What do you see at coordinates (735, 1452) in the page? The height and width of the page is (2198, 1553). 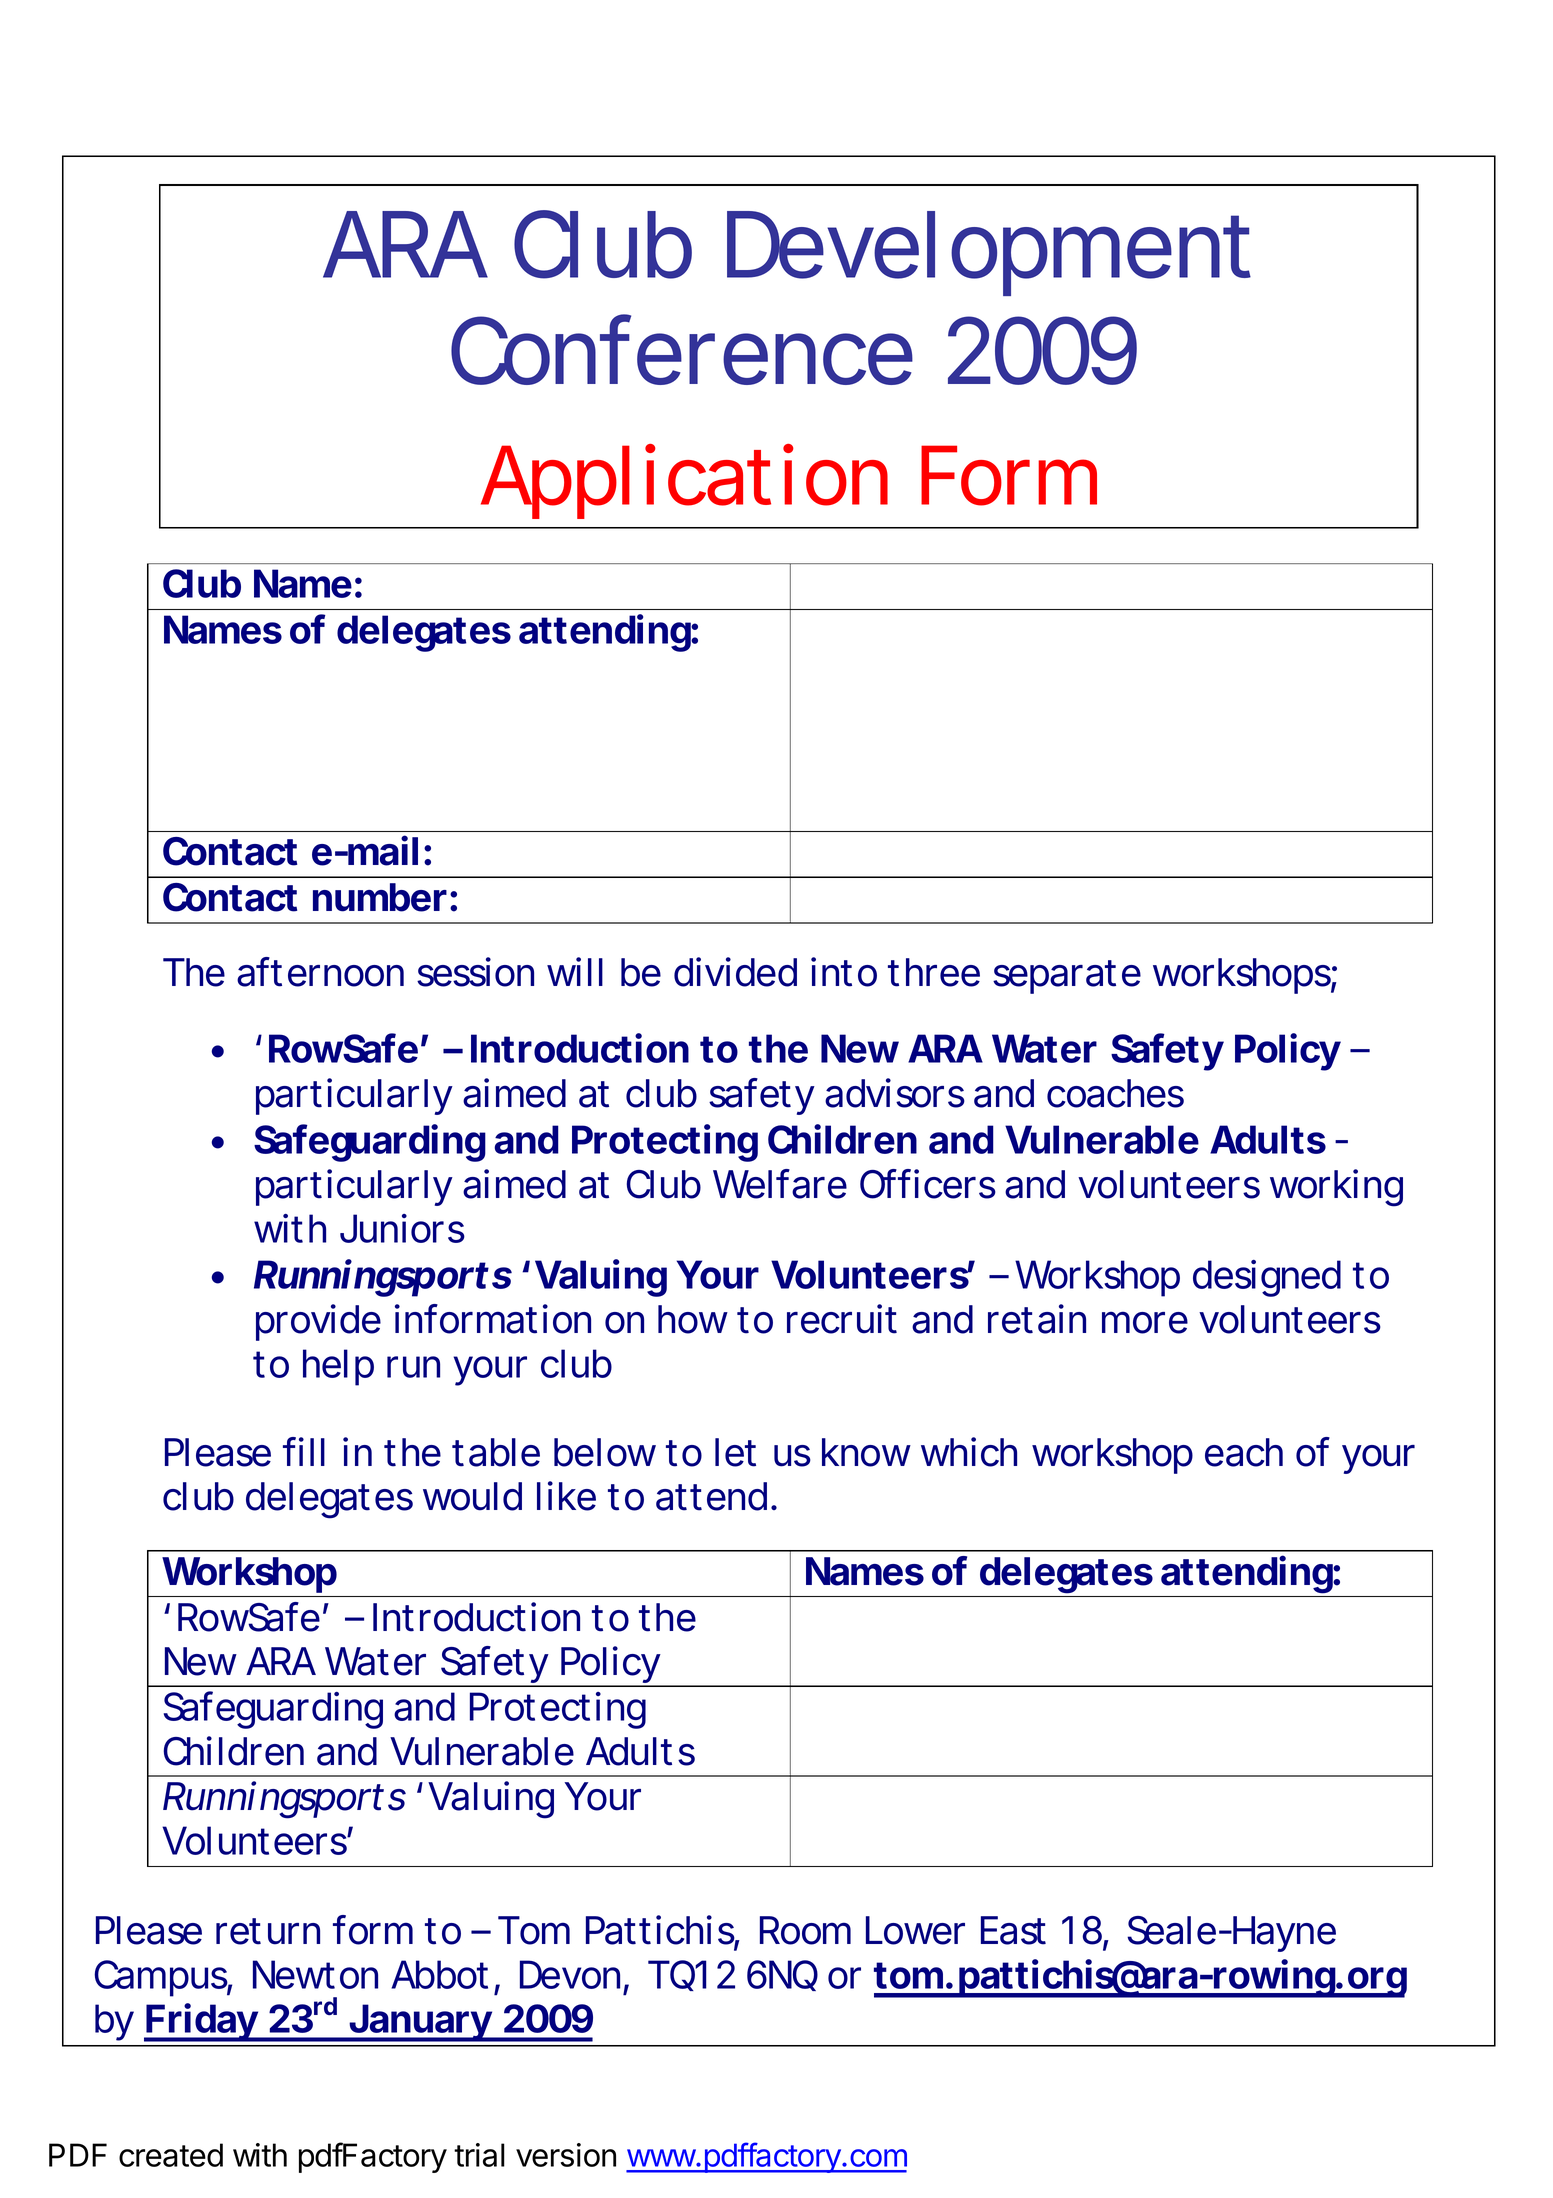 I see `let` at bounding box center [735, 1452].
